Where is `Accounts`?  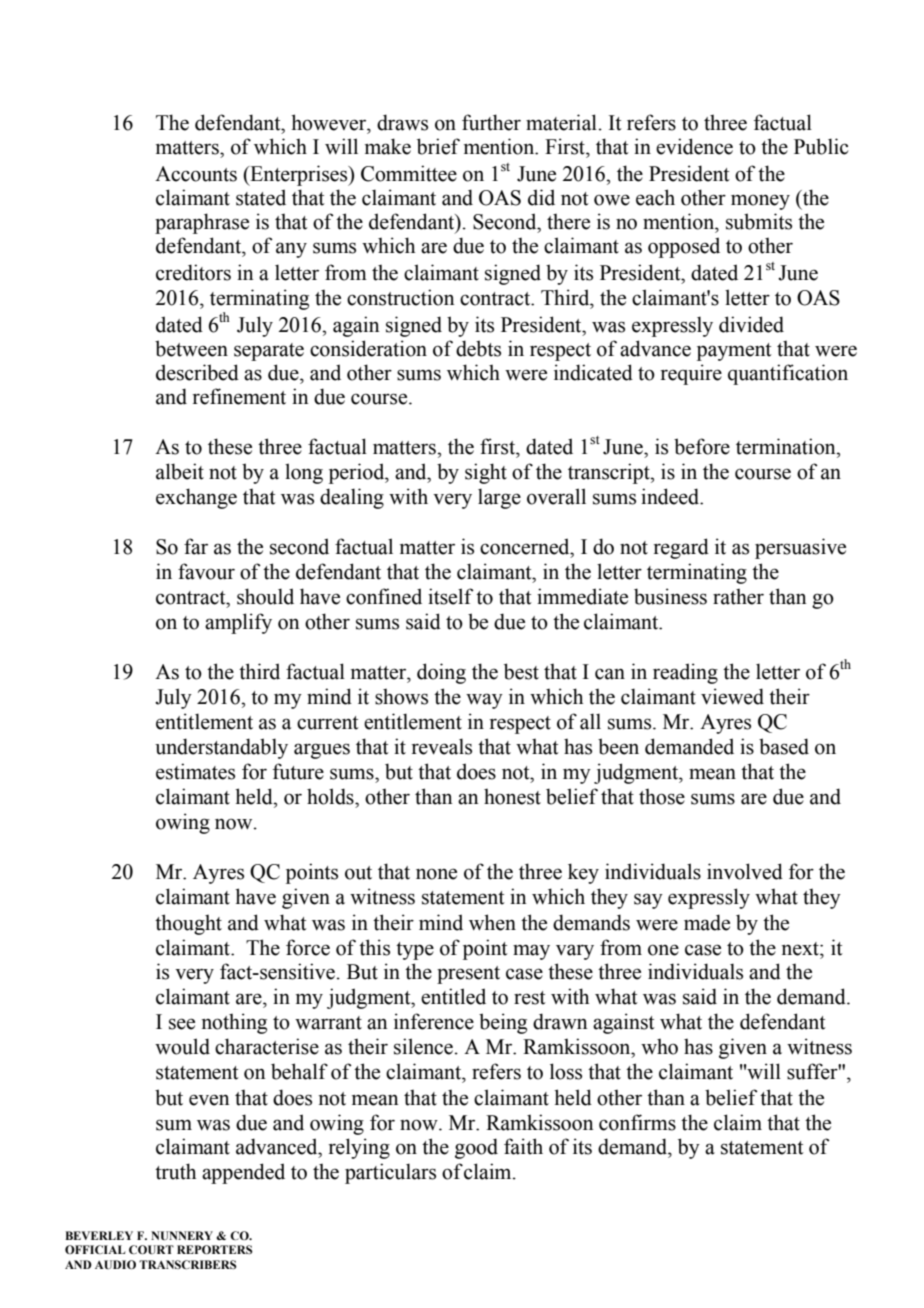 Accounts is located at coordinates (196, 174).
